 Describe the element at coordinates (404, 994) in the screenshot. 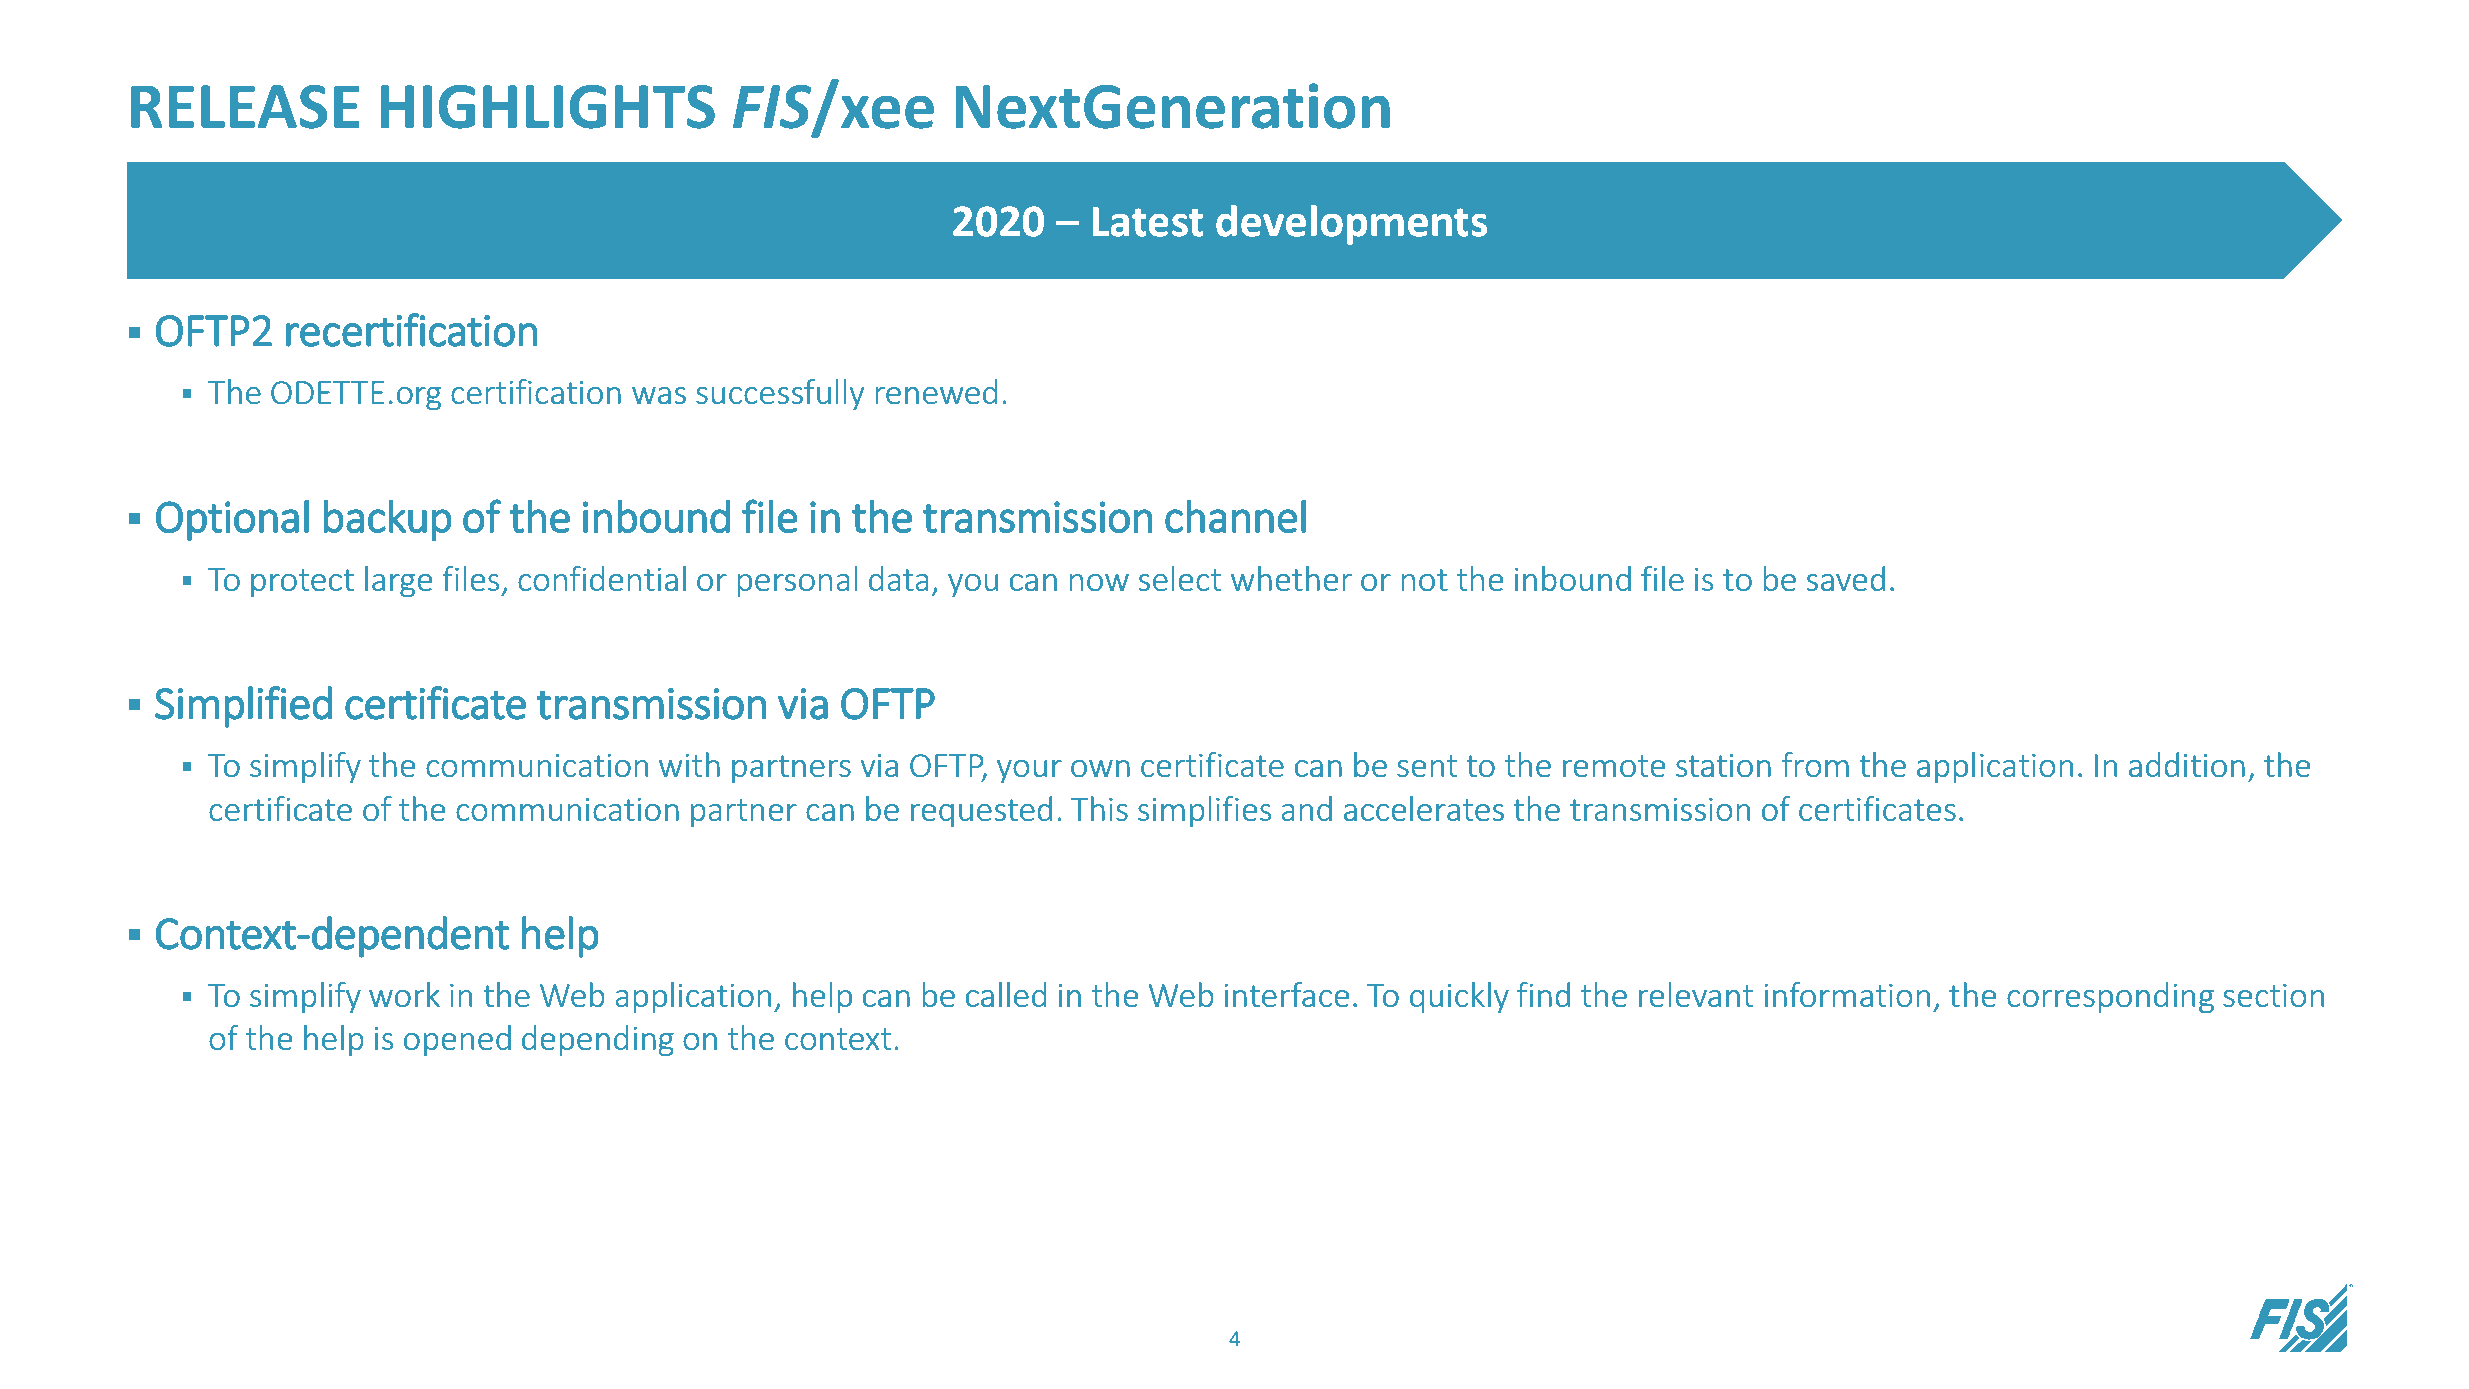

I see `work` at that location.
